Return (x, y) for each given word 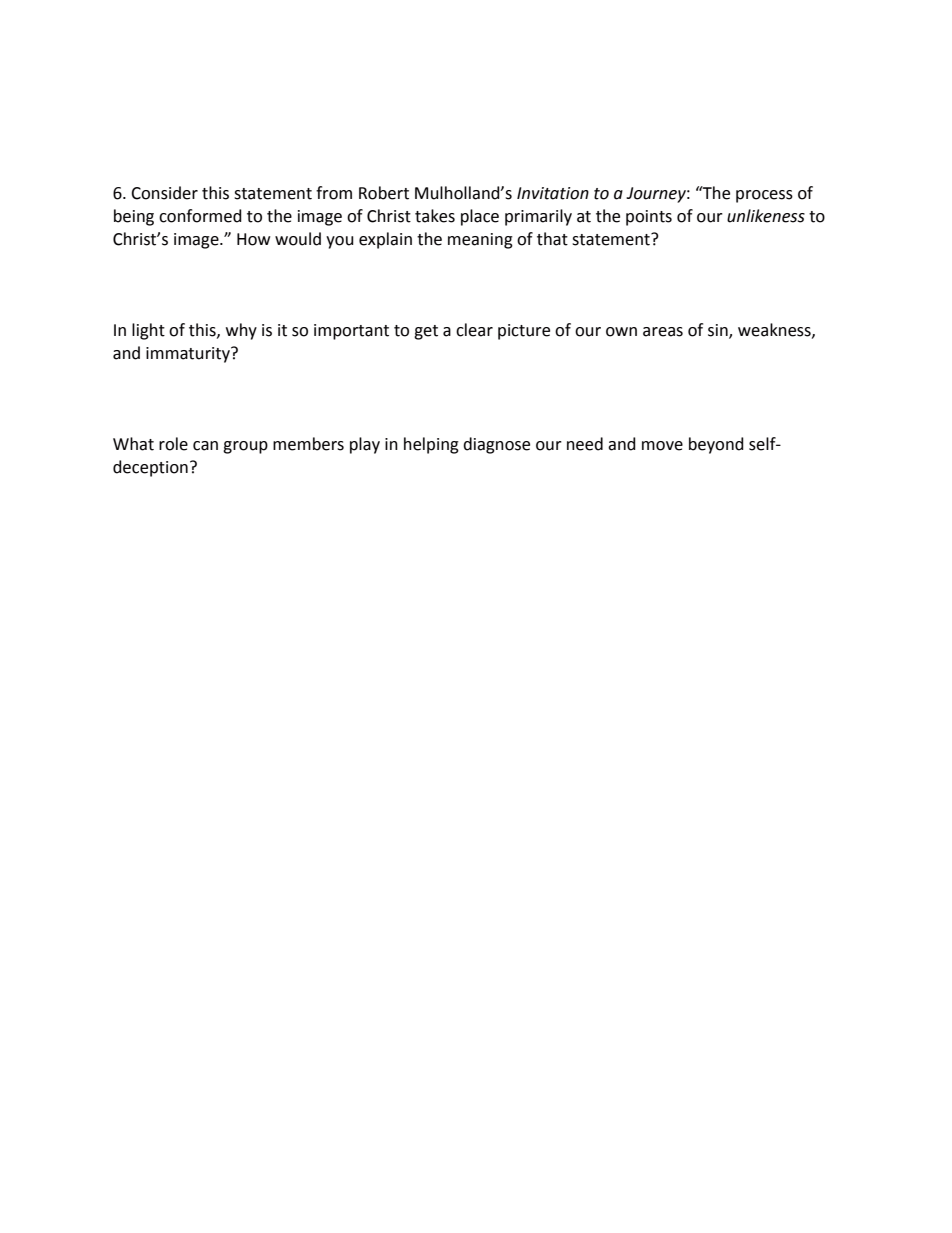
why (241, 331)
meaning (480, 241)
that (552, 239)
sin (719, 331)
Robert (384, 193)
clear (474, 330)
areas (663, 332)
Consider (164, 193)
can (205, 446)
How (253, 239)
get (426, 332)
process (764, 196)
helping (431, 445)
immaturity (189, 355)
